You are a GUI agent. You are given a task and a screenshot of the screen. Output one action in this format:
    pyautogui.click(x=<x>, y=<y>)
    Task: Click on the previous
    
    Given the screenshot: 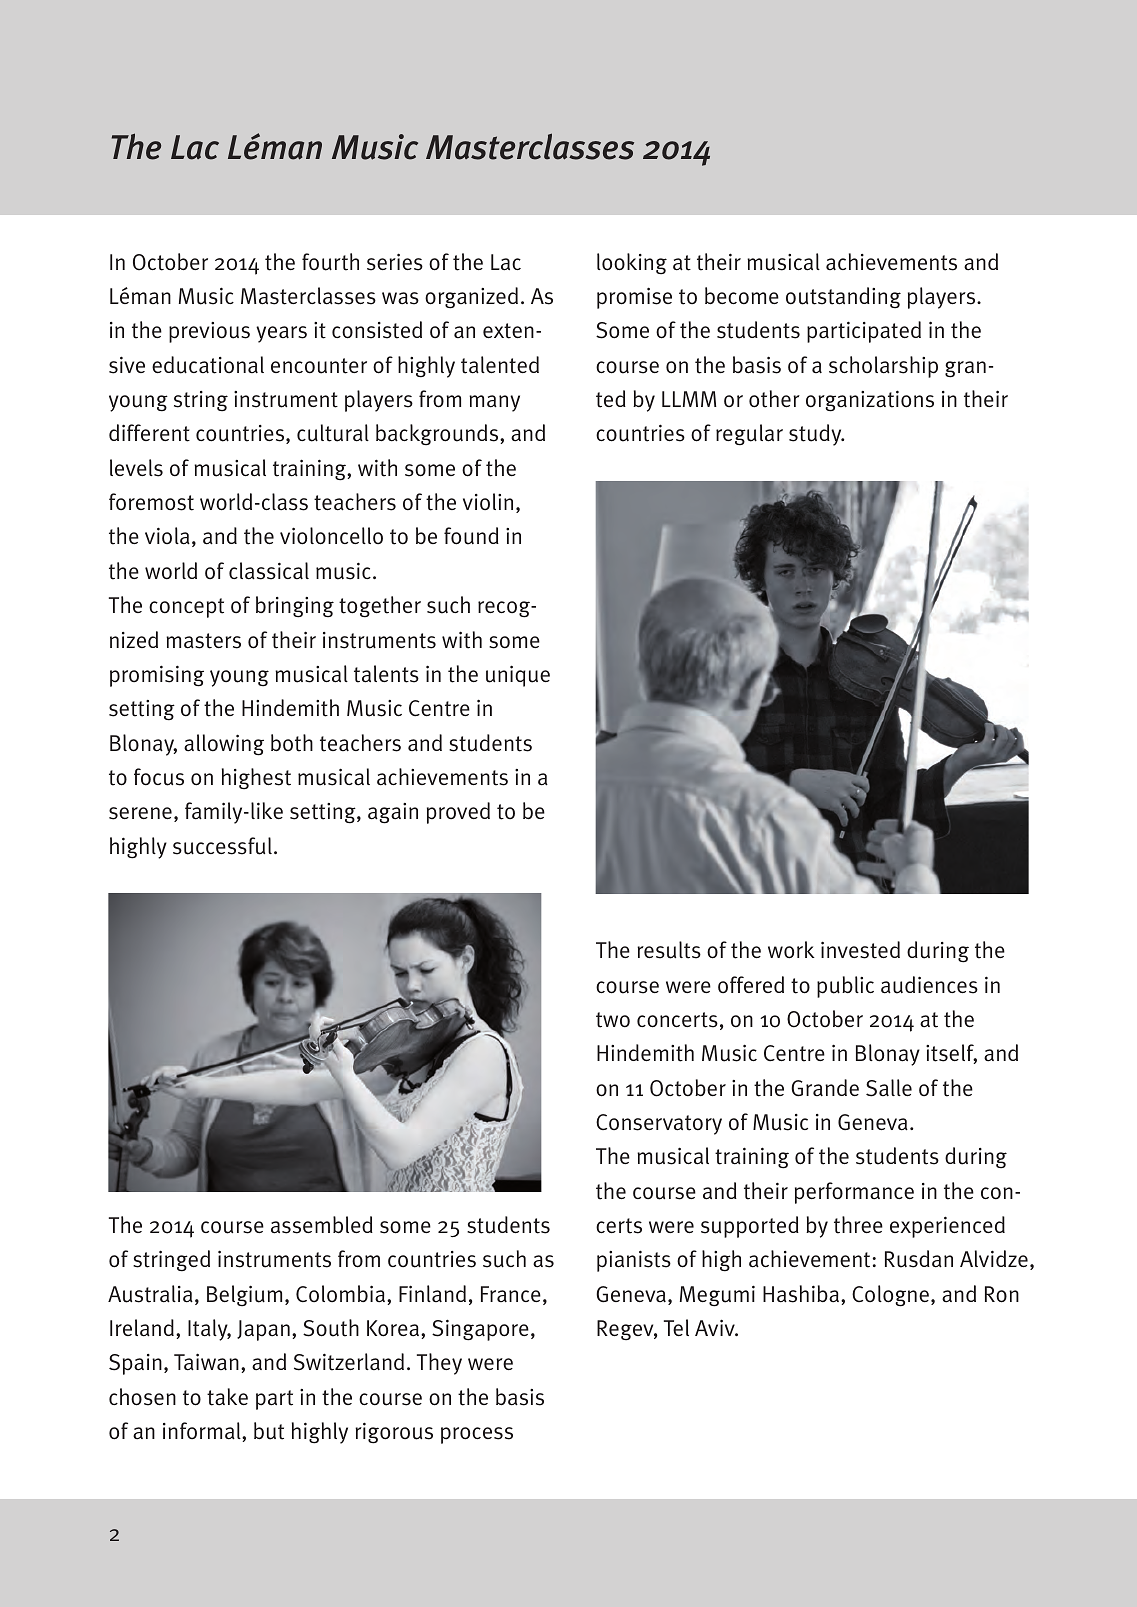 What is the action you would take?
    pyautogui.click(x=209, y=332)
